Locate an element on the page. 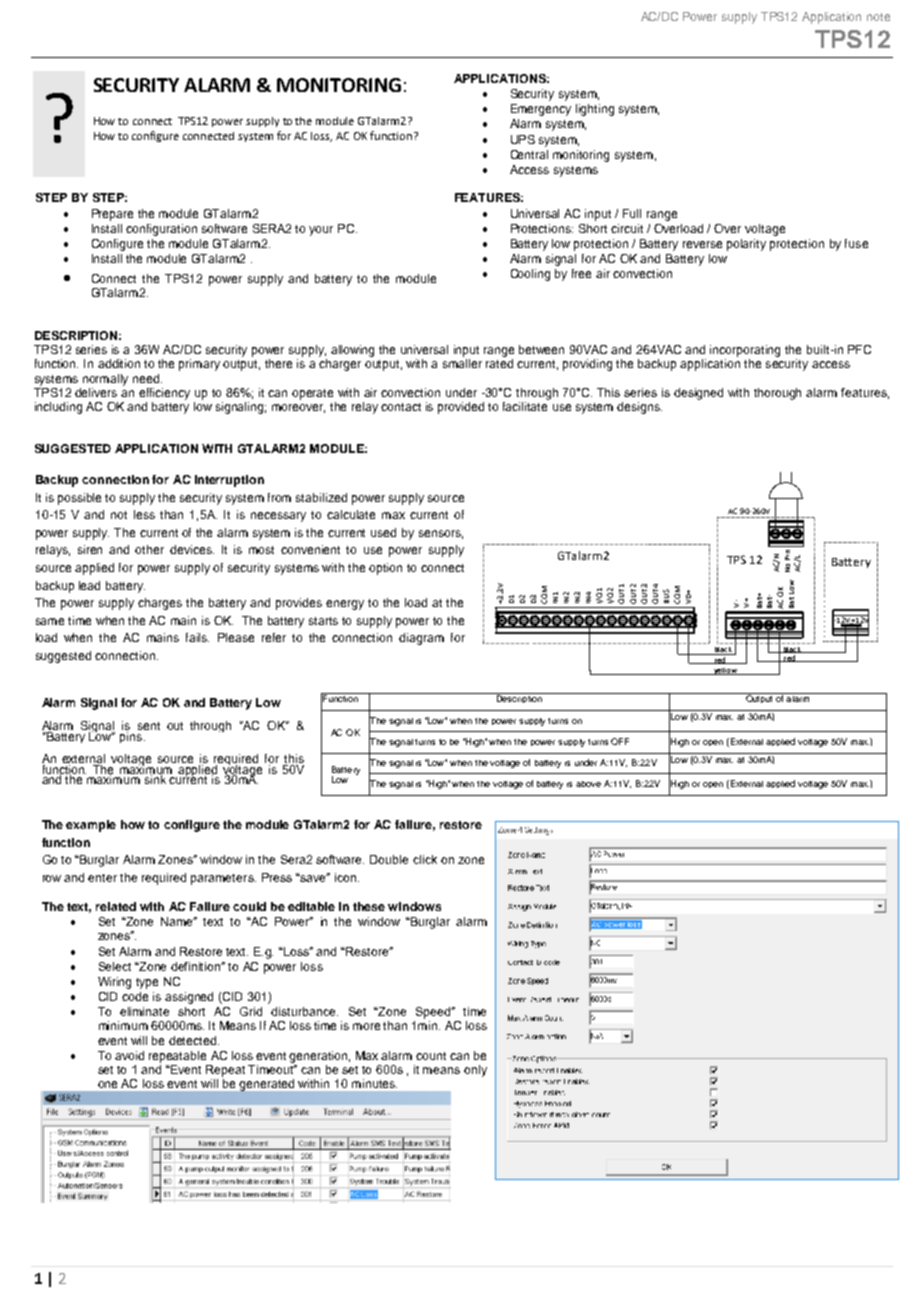 This page has width=924, height=1308. Prepare is located at coordinates (112, 215).
